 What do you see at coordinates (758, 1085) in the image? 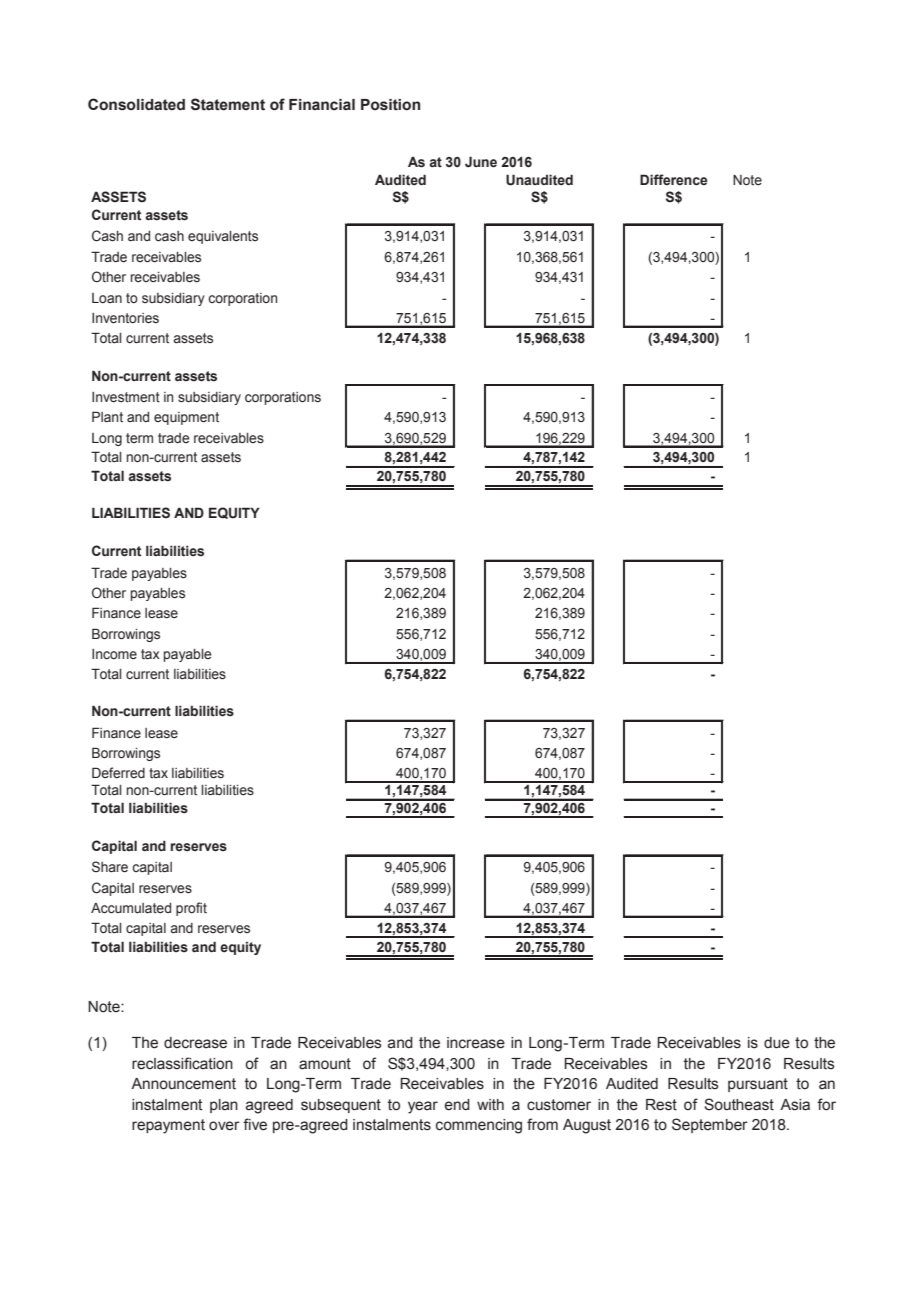
I see `pursuant` at bounding box center [758, 1085].
